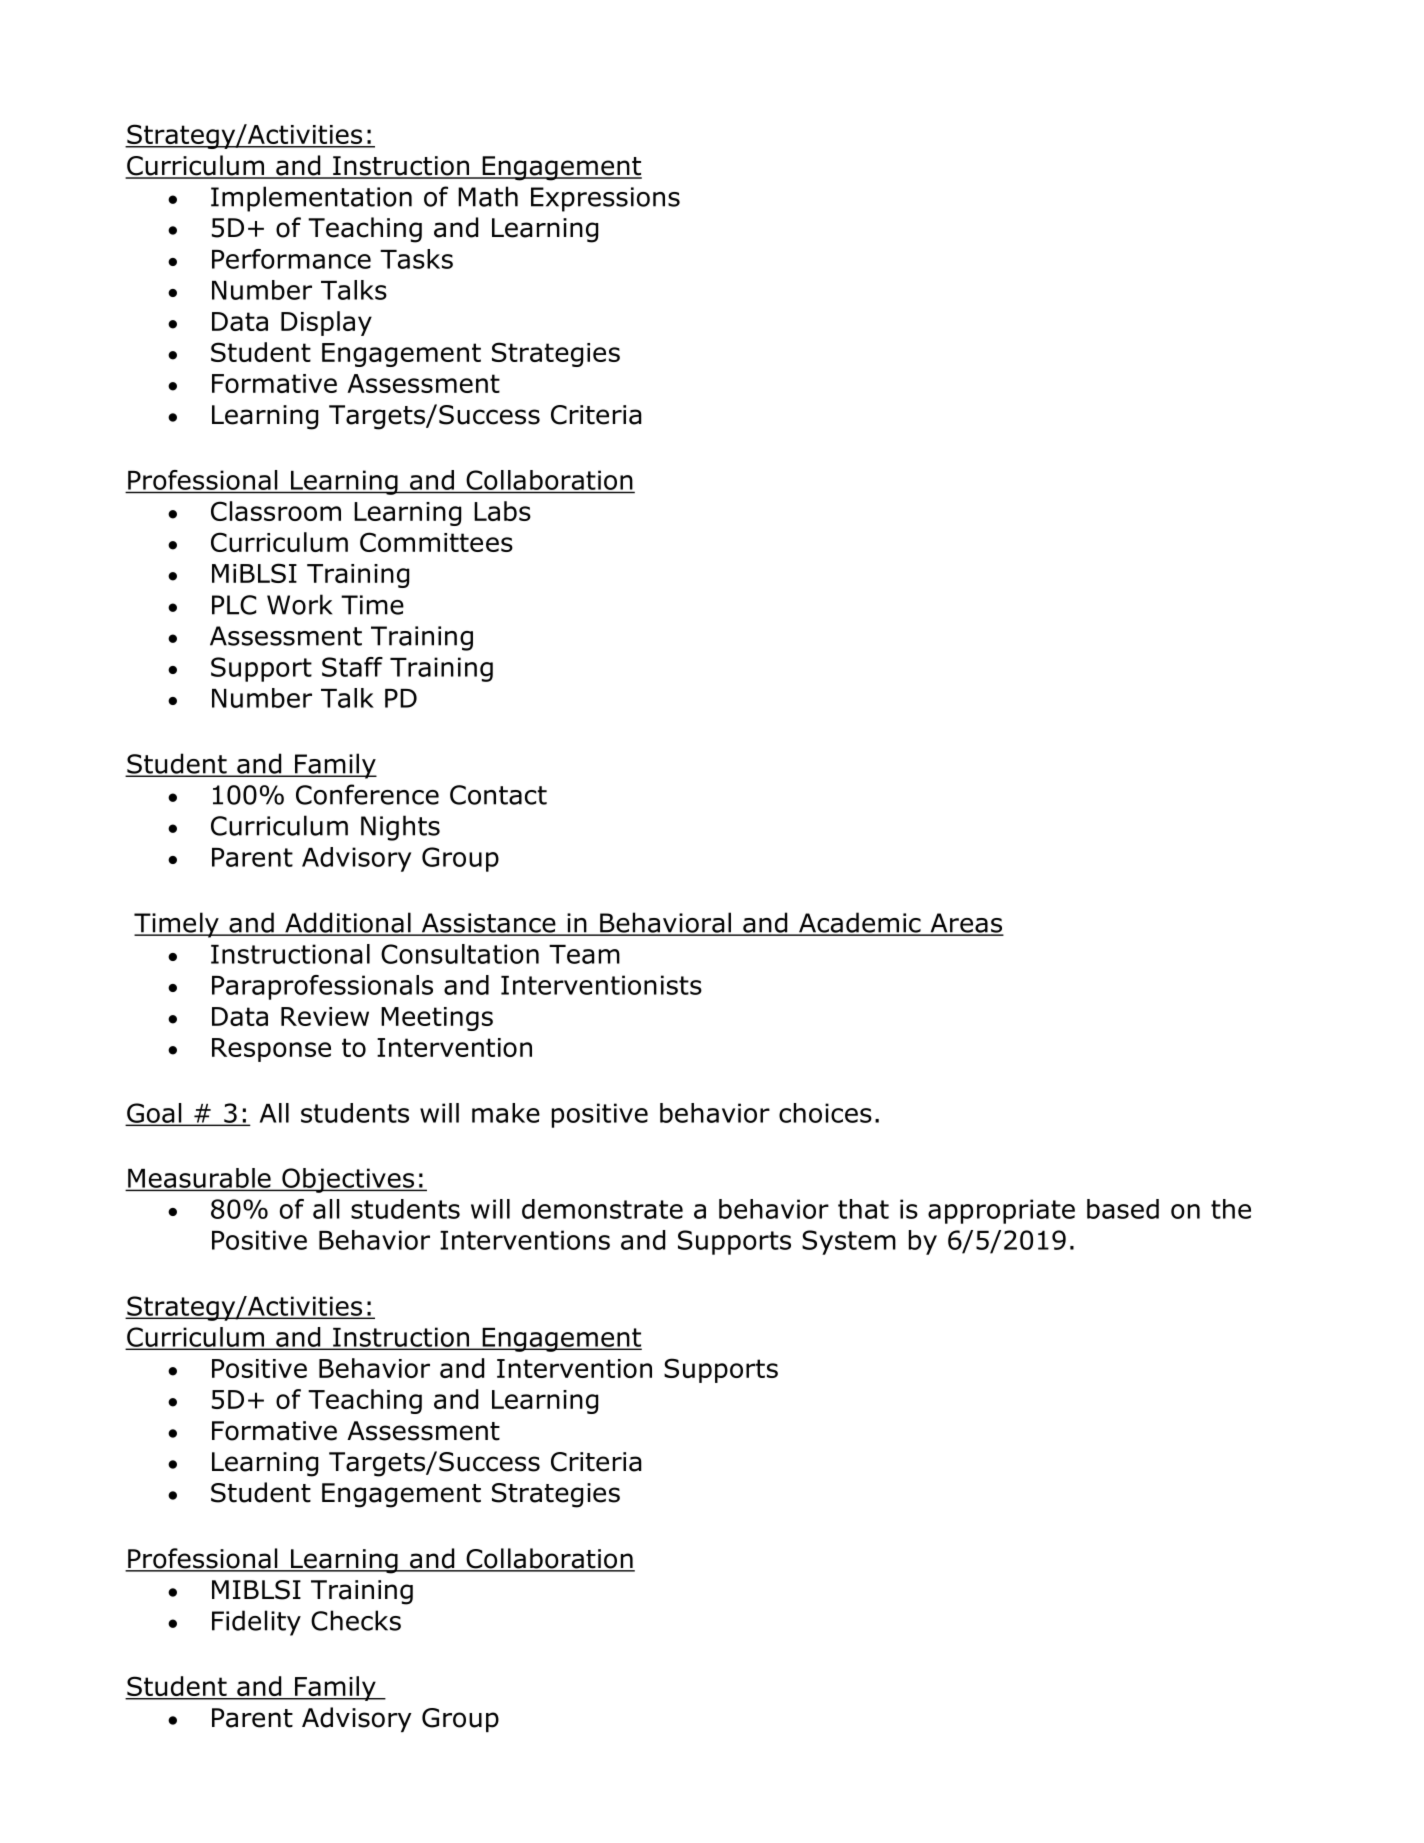 This screenshot has width=1424, height=1843. Describe the element at coordinates (256, 1623) in the screenshot. I see `Fidelity` at that location.
